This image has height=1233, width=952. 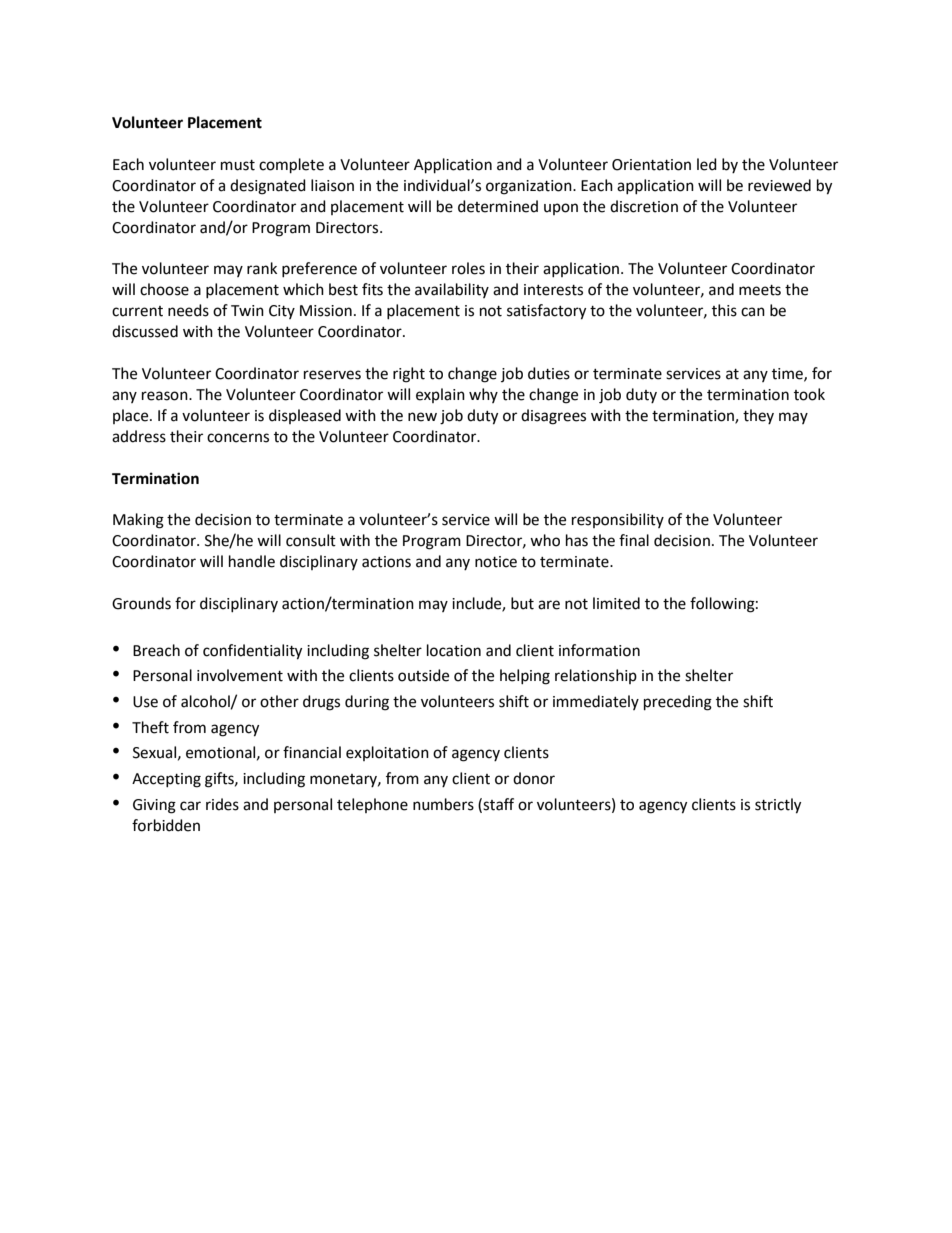 I want to click on rides, so click(x=222, y=804).
